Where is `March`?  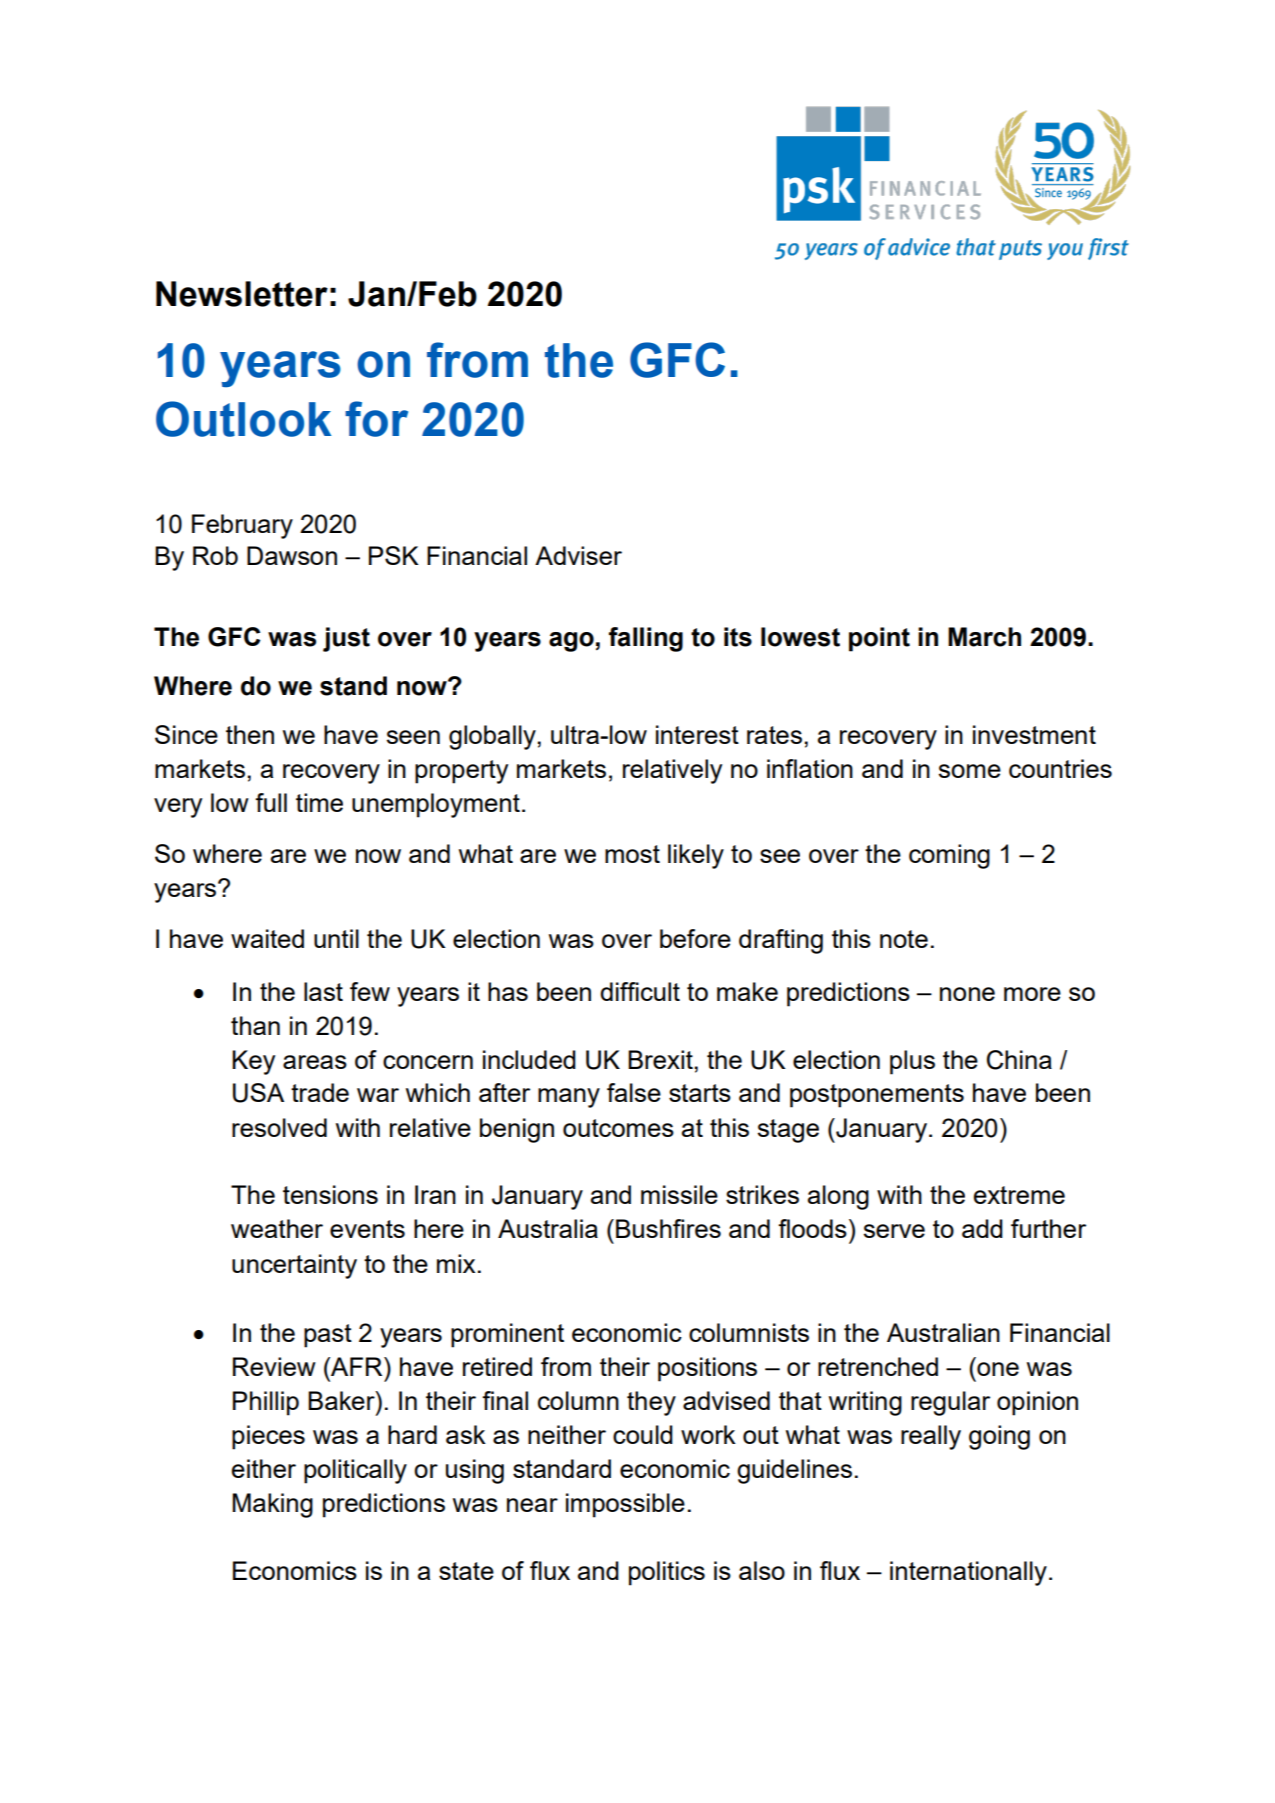
March is located at coordinates (984, 637).
